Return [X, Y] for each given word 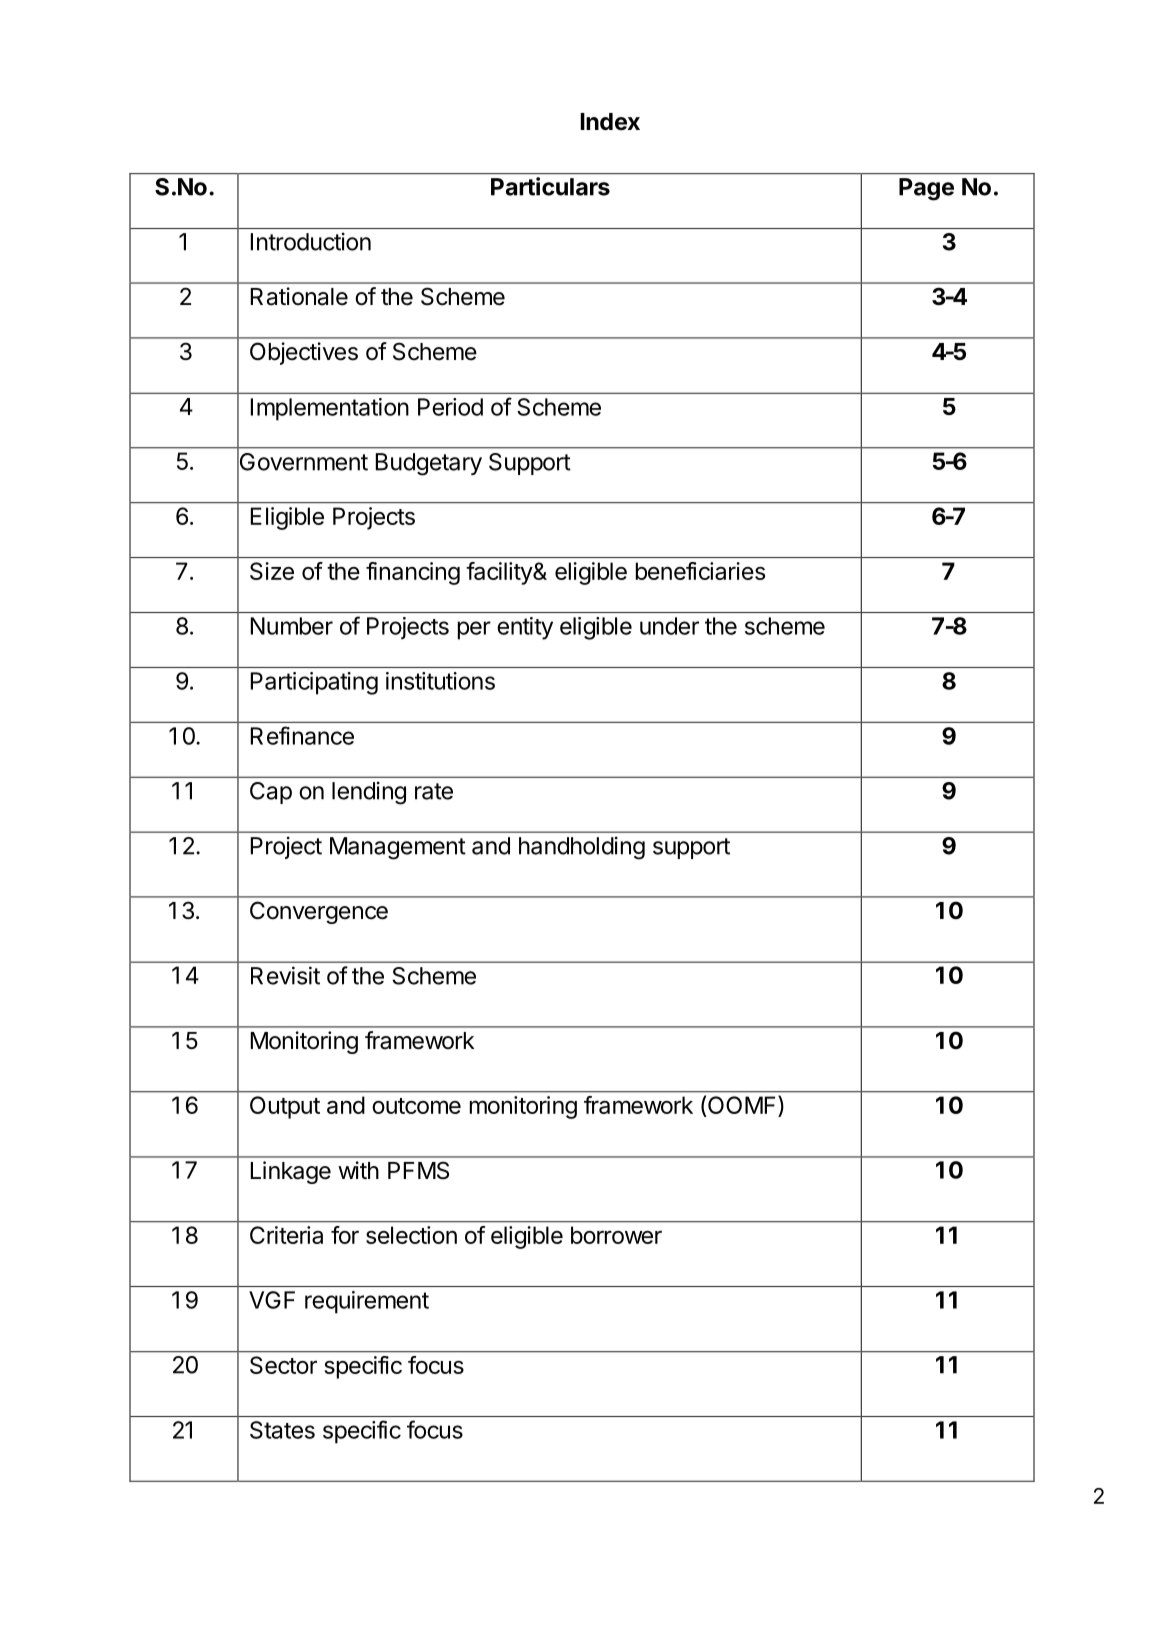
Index [610, 122]
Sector [283, 1365]
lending [369, 793]
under [669, 626]
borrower [616, 1235]
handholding [582, 848]
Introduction [311, 241]
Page [926, 189]
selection [411, 1235]
